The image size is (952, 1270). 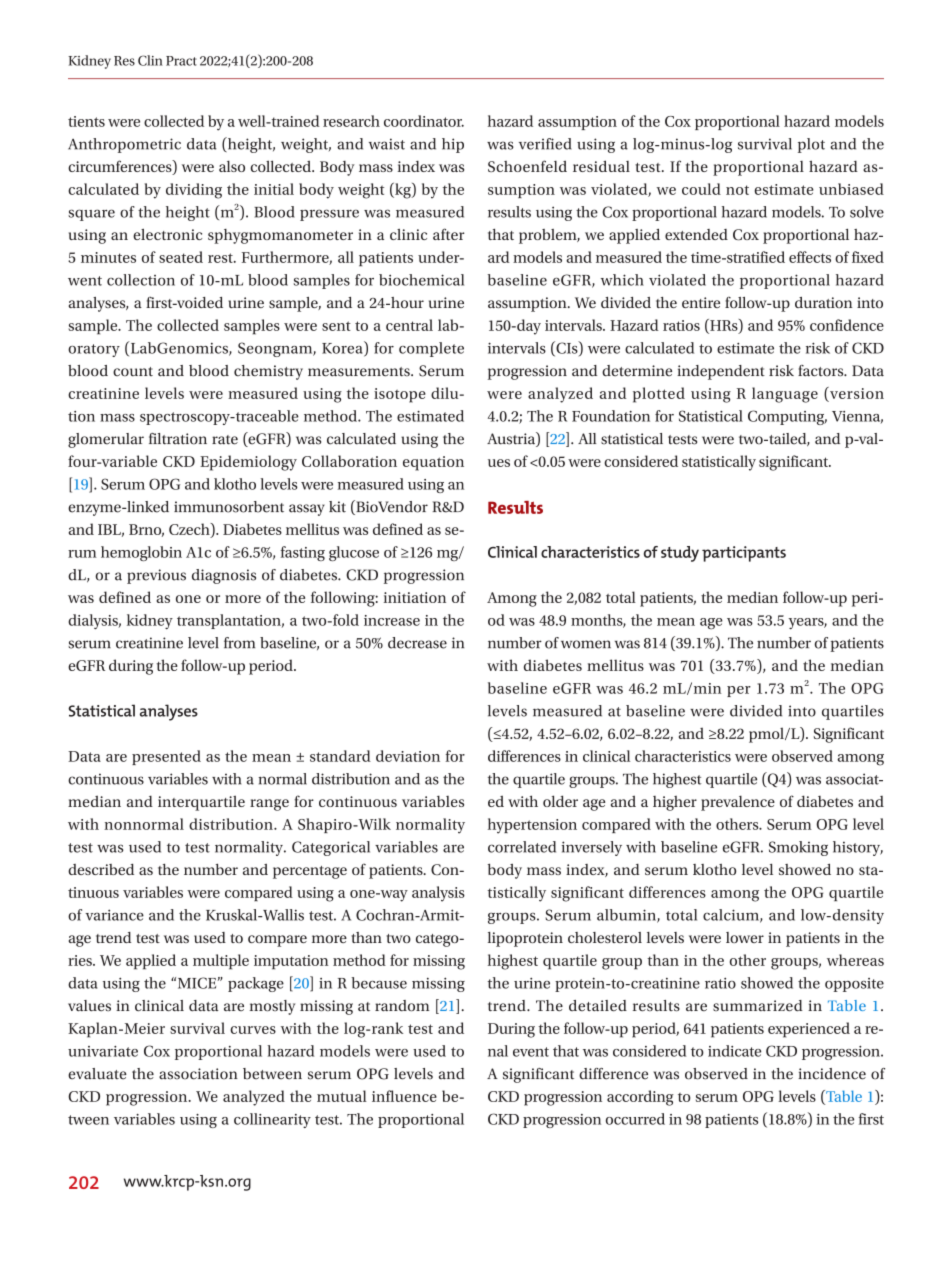 What do you see at coordinates (232, 166) in the screenshot?
I see `also` at bounding box center [232, 166].
